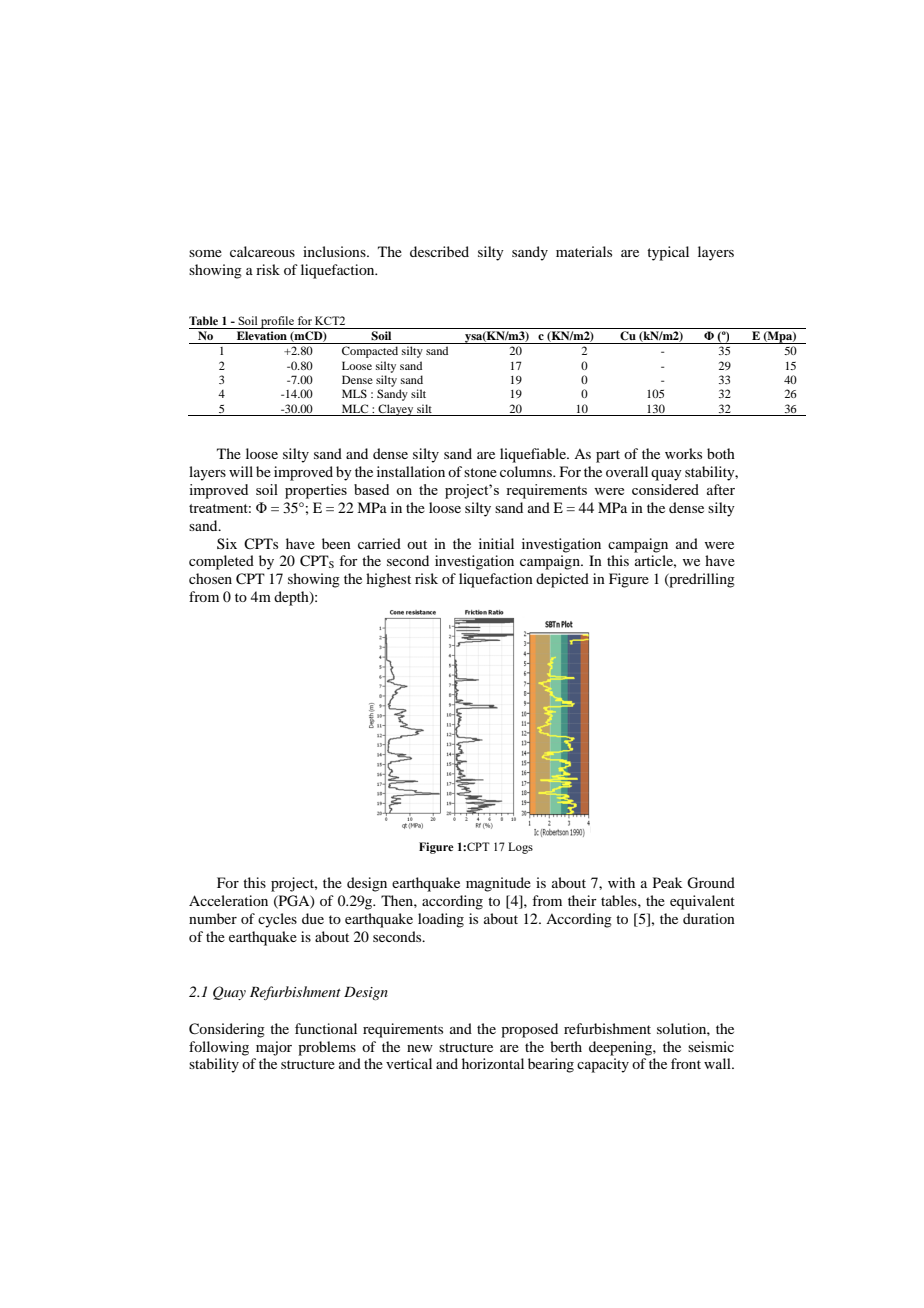 This screenshot has height=1308, width=924. I want to click on front, so click(686, 1063).
